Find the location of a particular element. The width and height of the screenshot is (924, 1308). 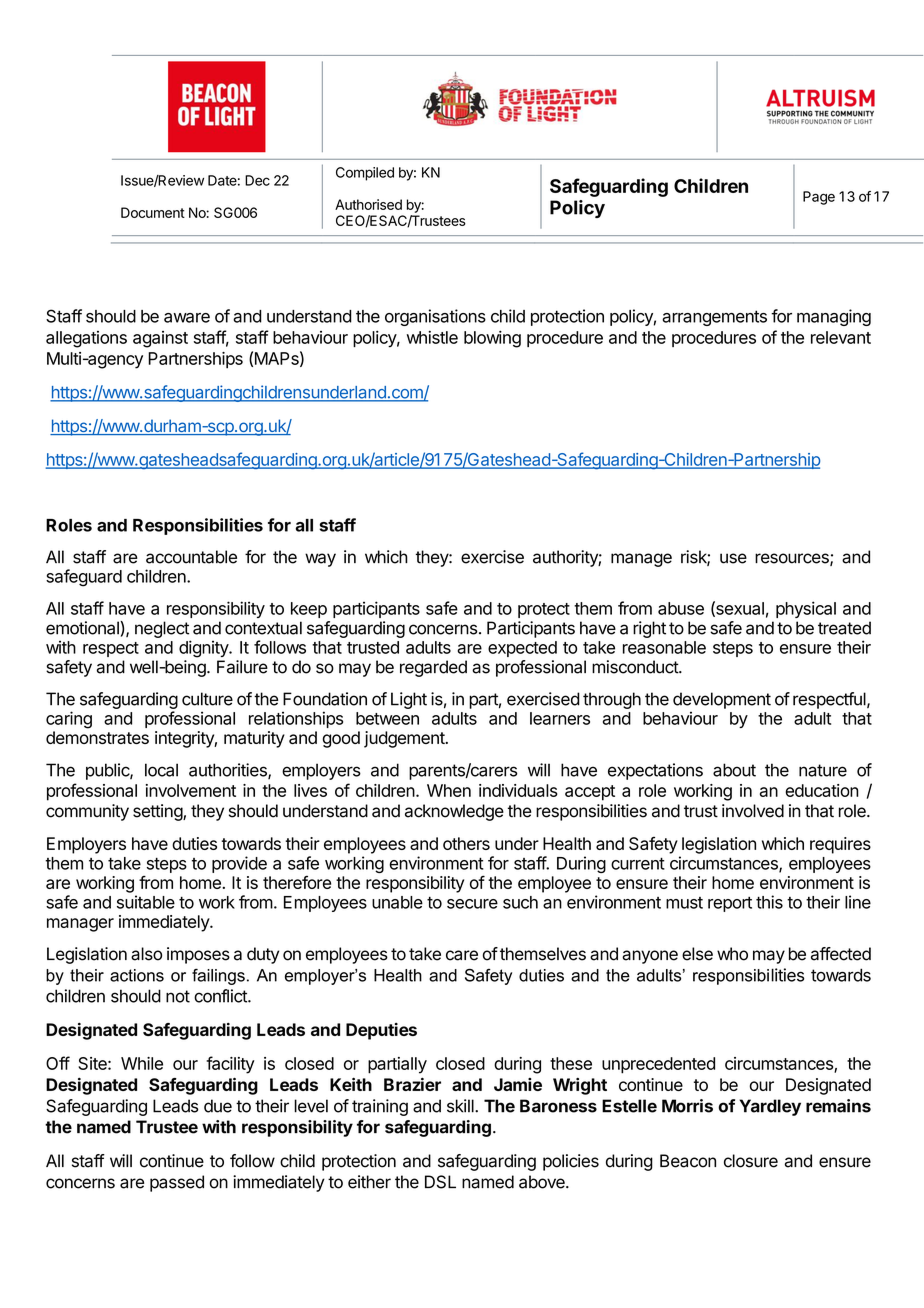

regarded is located at coordinates (433, 668).
